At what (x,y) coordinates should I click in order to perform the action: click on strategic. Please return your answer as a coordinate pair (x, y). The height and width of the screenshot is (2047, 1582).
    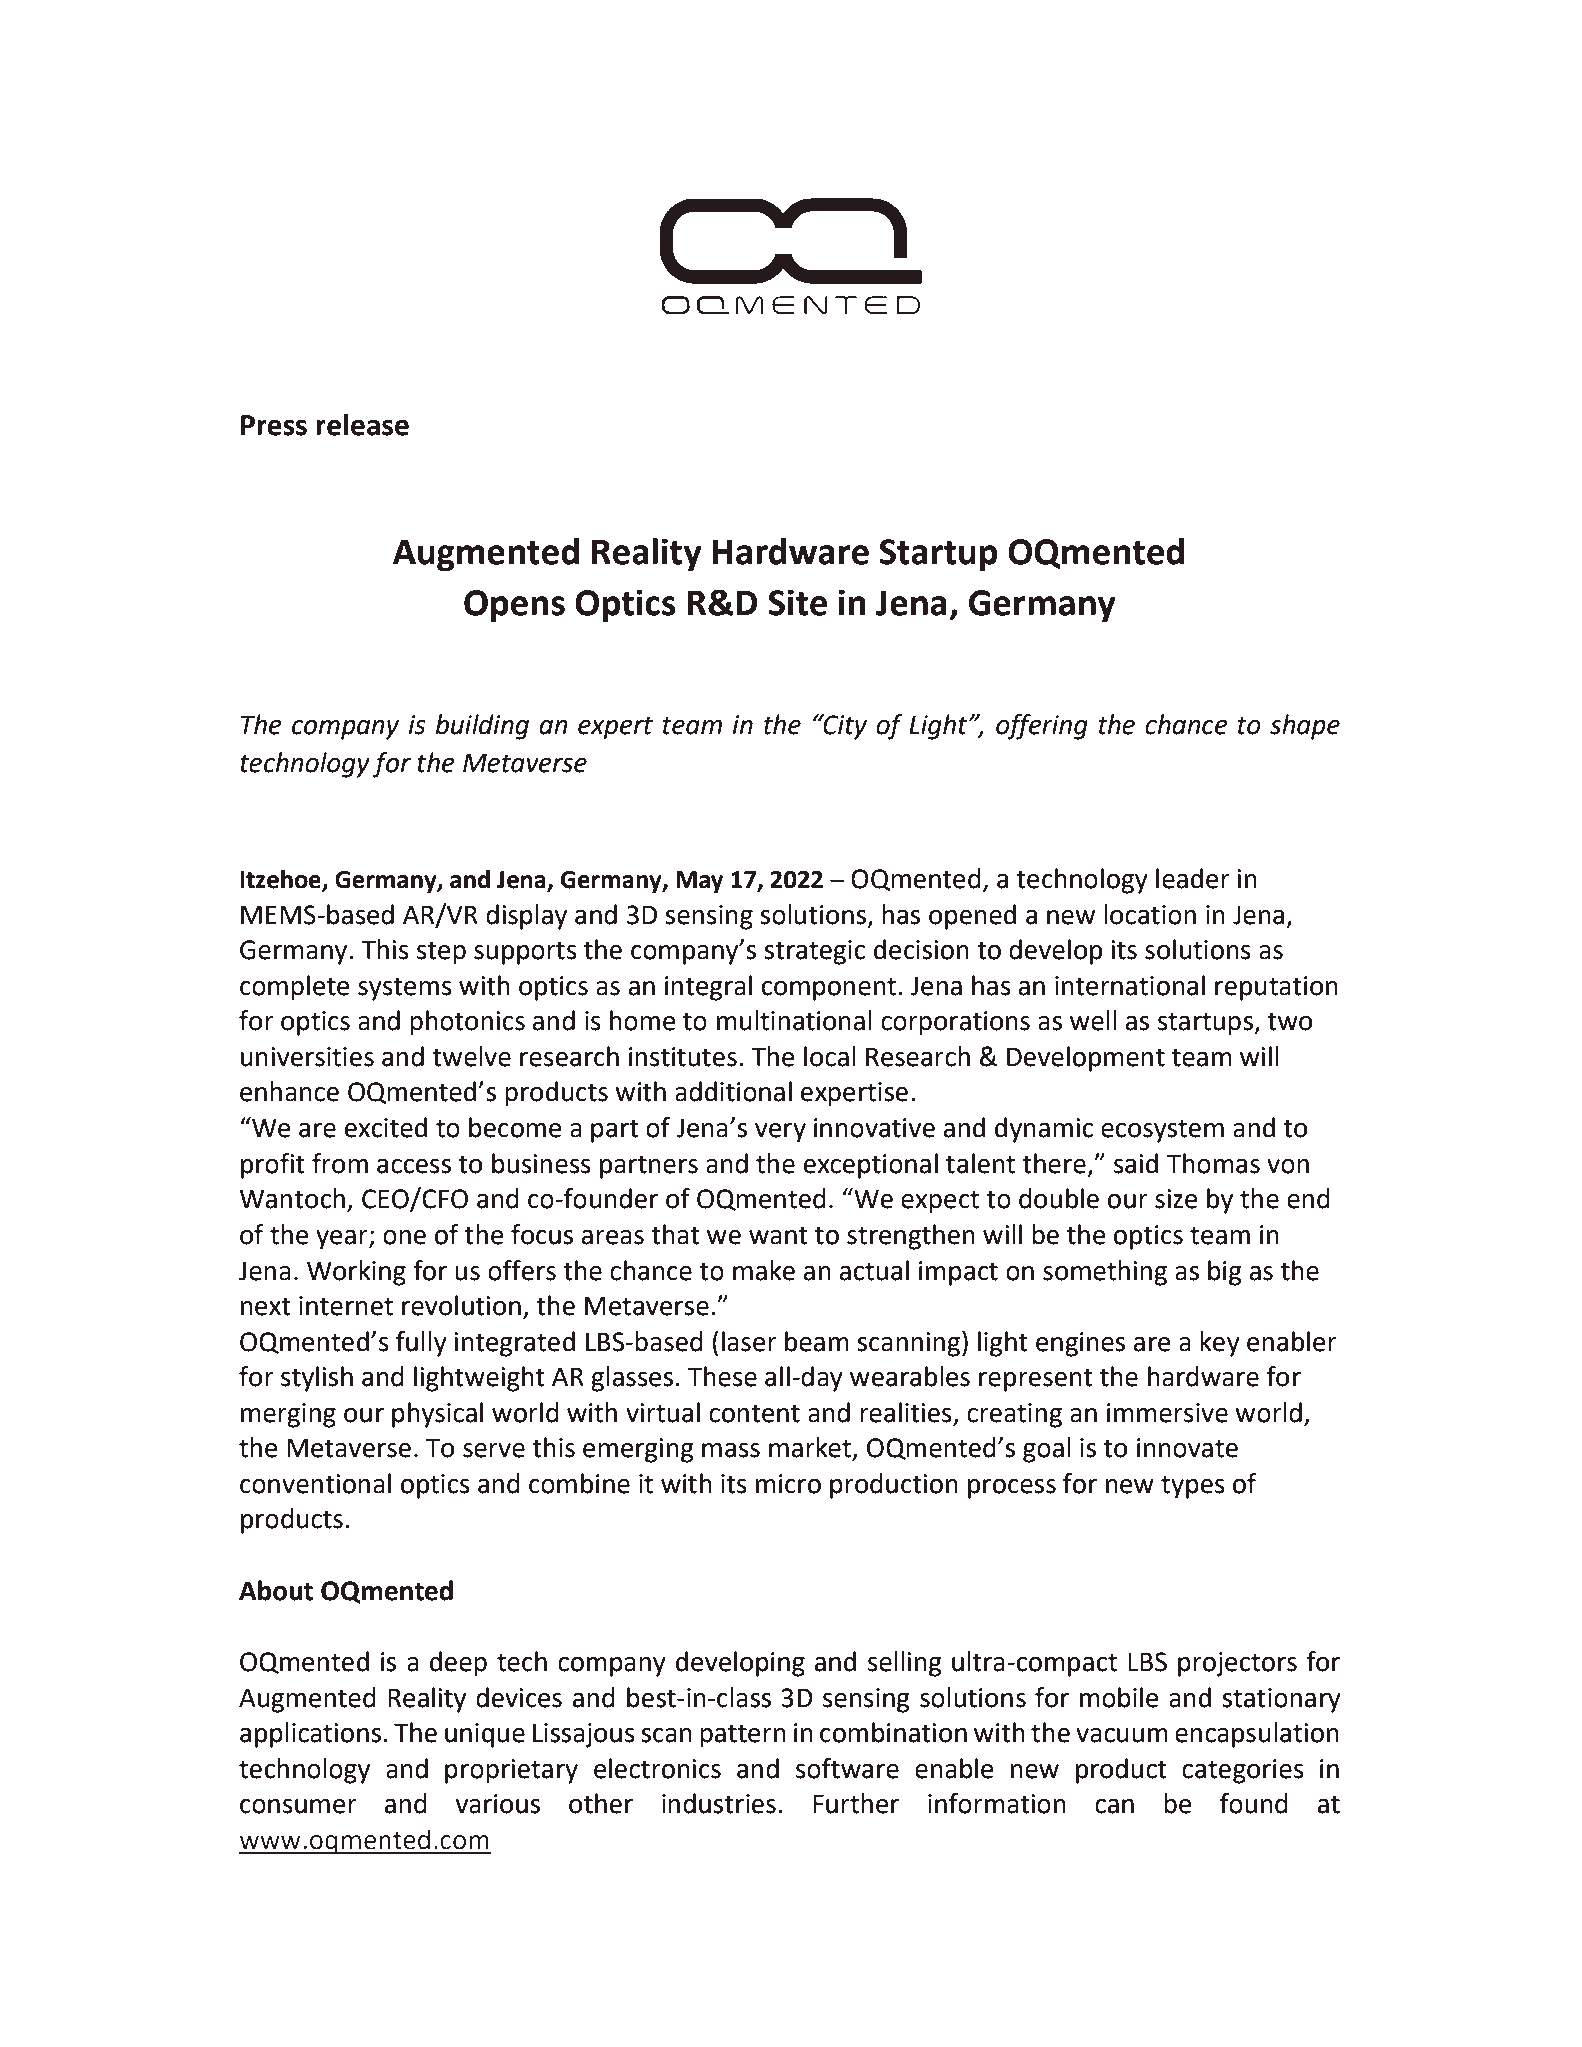
    Looking at the image, I should click on (814, 952).
